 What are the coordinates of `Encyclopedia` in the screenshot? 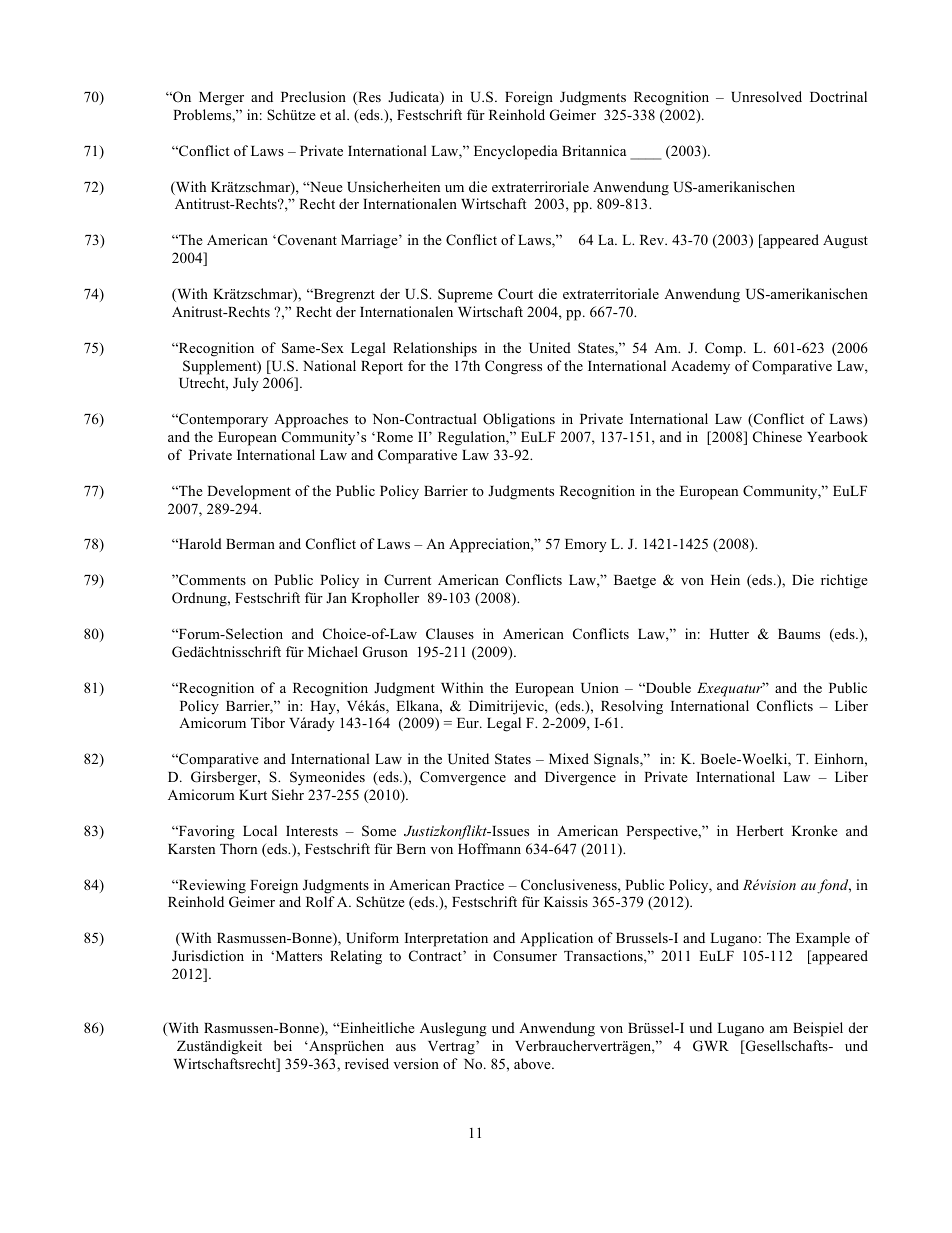 It's located at (516, 152).
